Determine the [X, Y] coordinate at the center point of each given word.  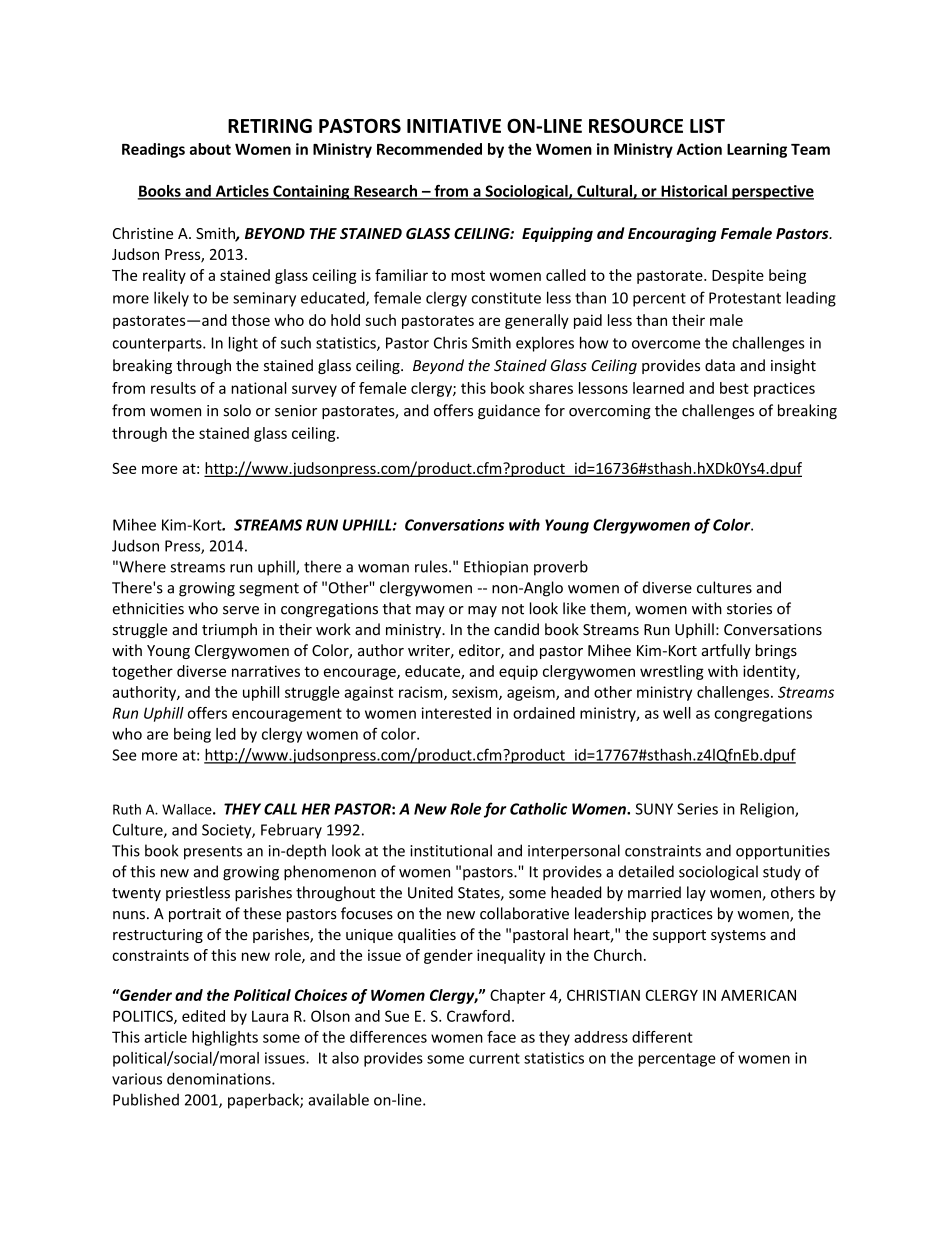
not [513, 609]
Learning [757, 150]
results [173, 388]
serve [241, 610]
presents [213, 853]
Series [697, 809]
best [734, 388]
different [662, 1037]
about [210, 149]
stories [749, 609]
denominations [220, 1078]
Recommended [429, 149]
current [494, 1058]
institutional [451, 850]
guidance [509, 411]
